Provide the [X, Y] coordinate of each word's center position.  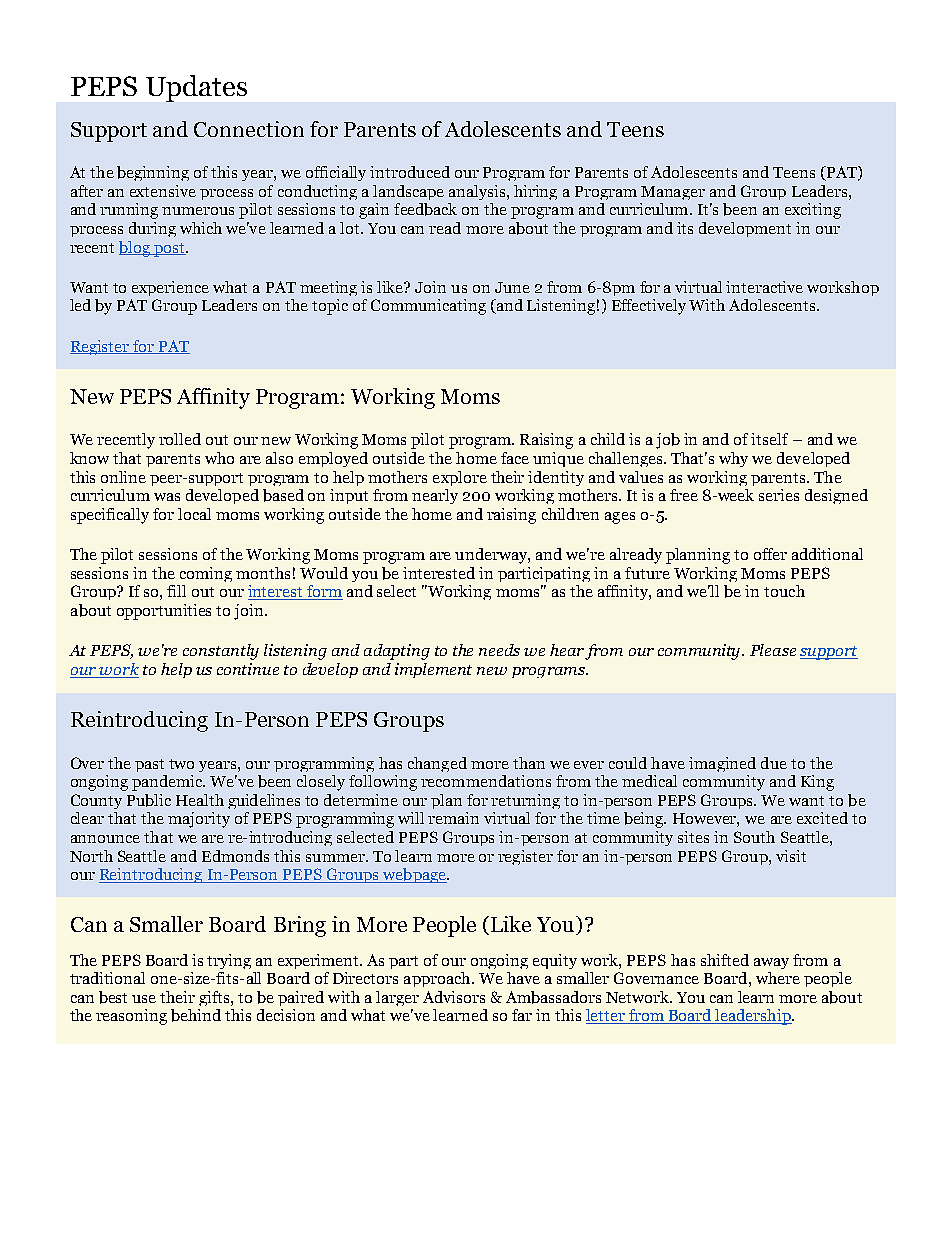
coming [206, 574]
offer [770, 554]
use [144, 999]
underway [492, 556]
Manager [673, 193]
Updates [196, 88]
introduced [410, 172]
